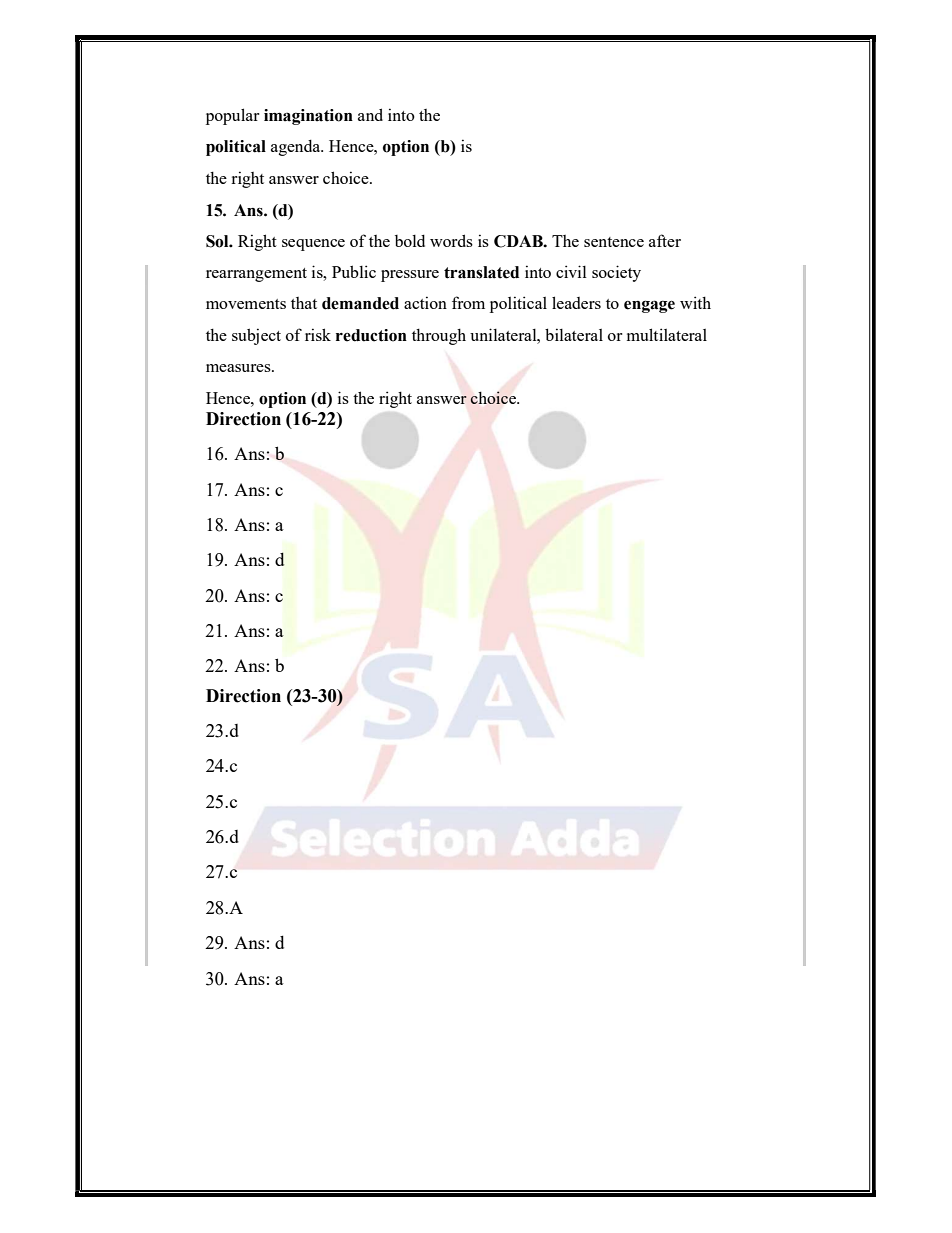 The width and height of the document is (952, 1233). I want to click on after, so click(665, 240).
